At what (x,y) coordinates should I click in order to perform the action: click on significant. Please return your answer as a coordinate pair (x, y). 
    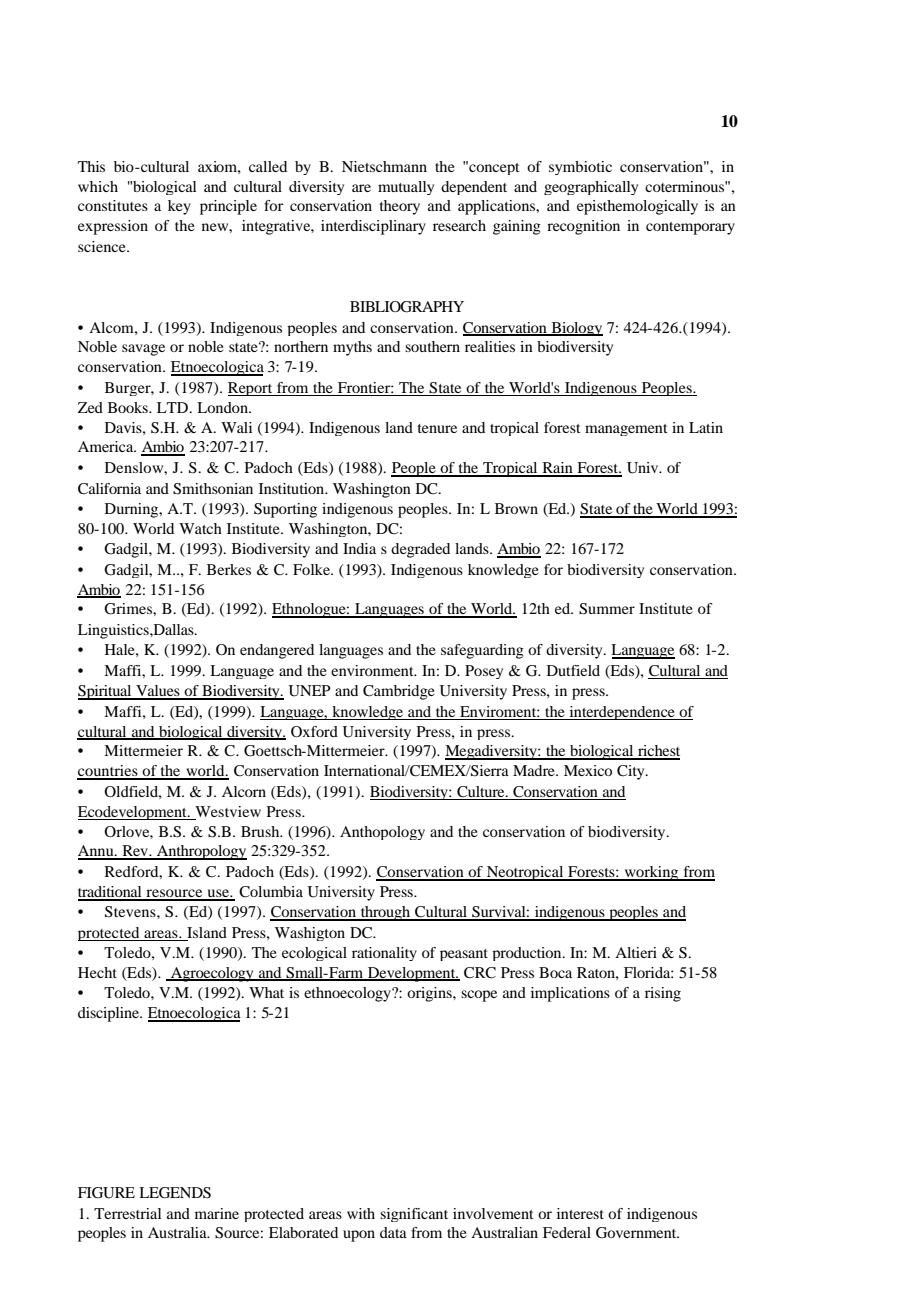
    Looking at the image, I should click on (414, 1215).
